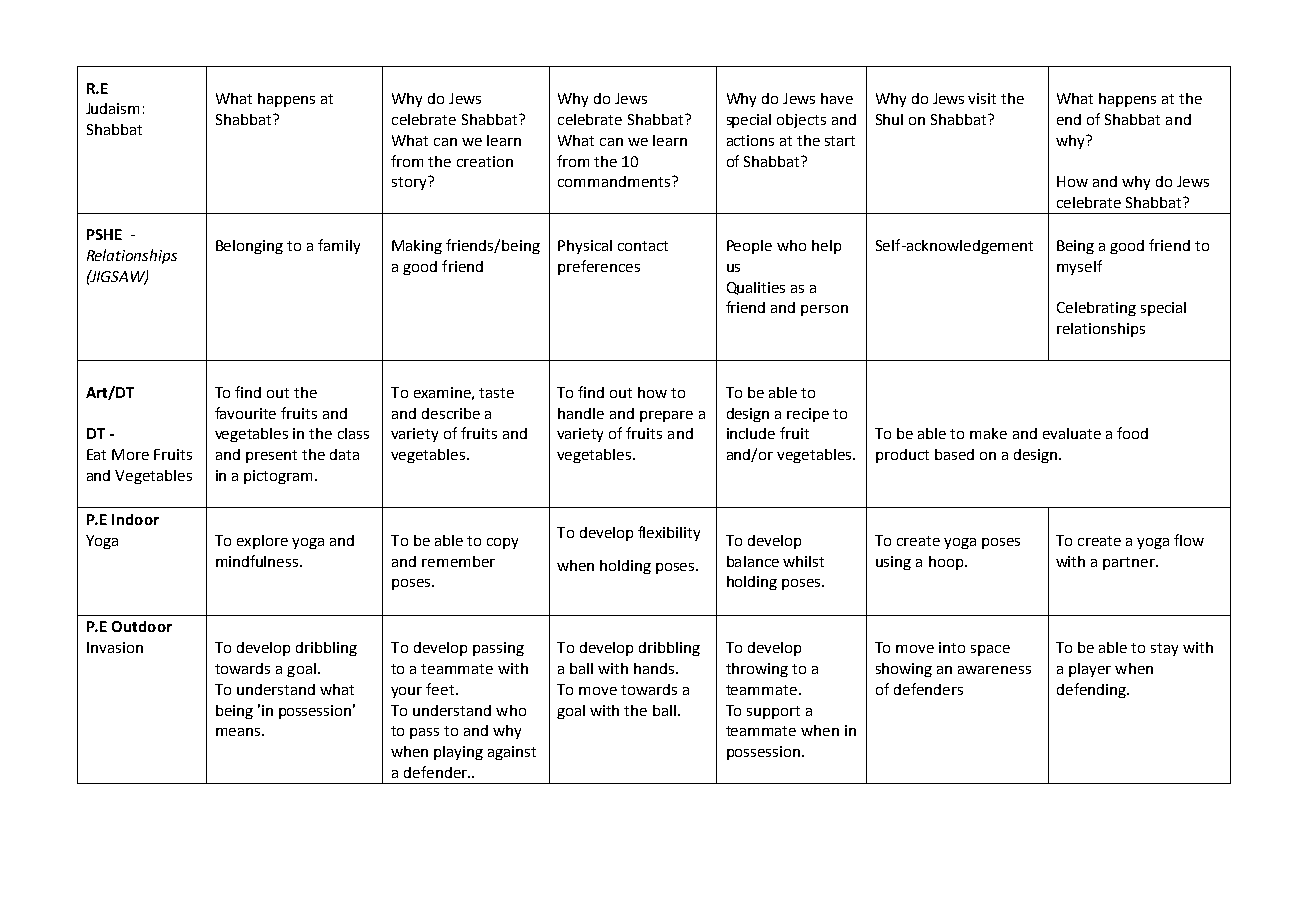  I want to click on flexibility, so click(669, 533).
